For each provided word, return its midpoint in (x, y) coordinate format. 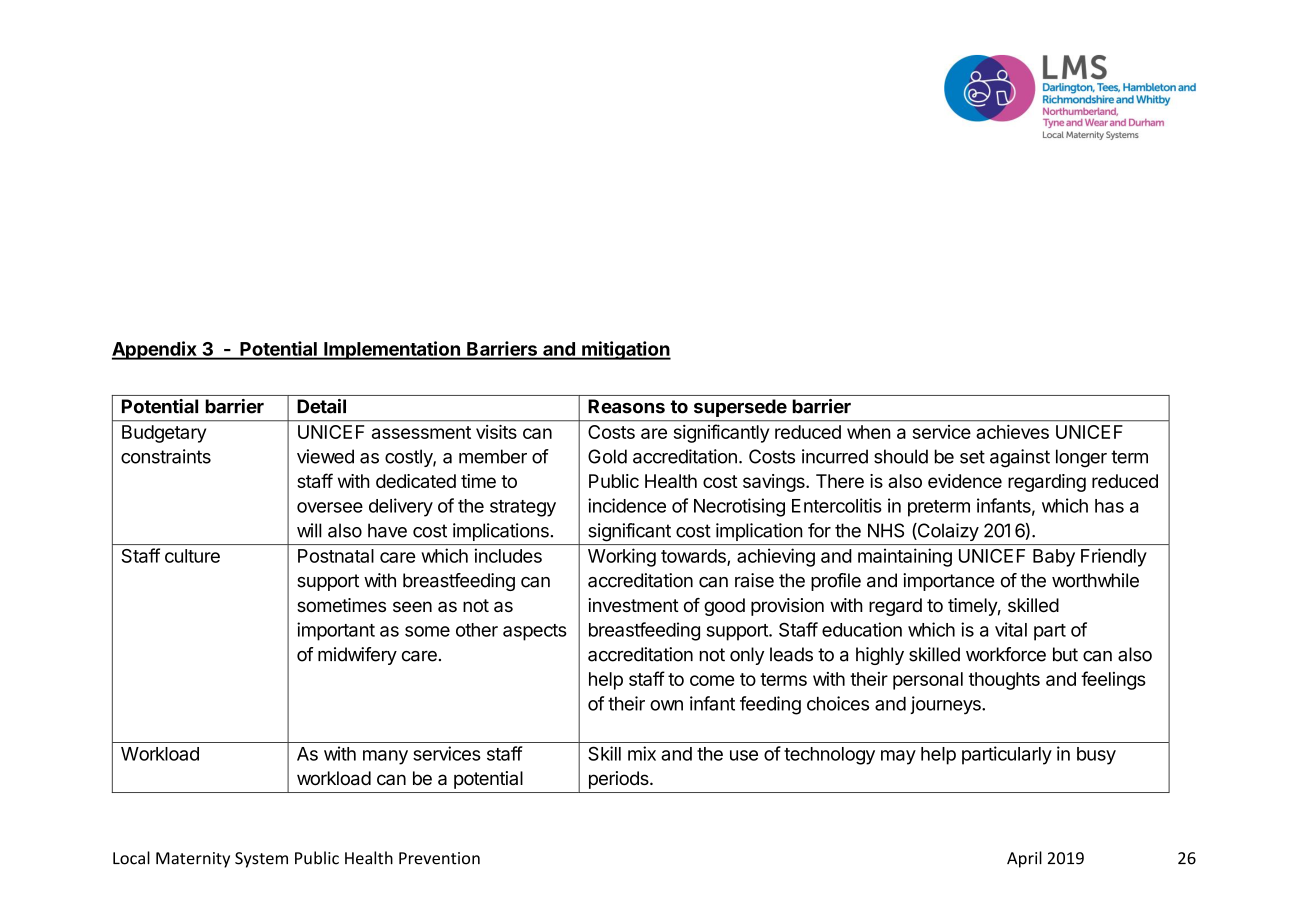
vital (1011, 629)
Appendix (155, 350)
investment (633, 605)
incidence (627, 505)
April (1024, 859)
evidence (965, 481)
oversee (330, 507)
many (385, 757)
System (261, 860)
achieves (1012, 432)
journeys (946, 705)
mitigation (625, 350)
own (666, 705)
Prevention (439, 858)
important (336, 631)
